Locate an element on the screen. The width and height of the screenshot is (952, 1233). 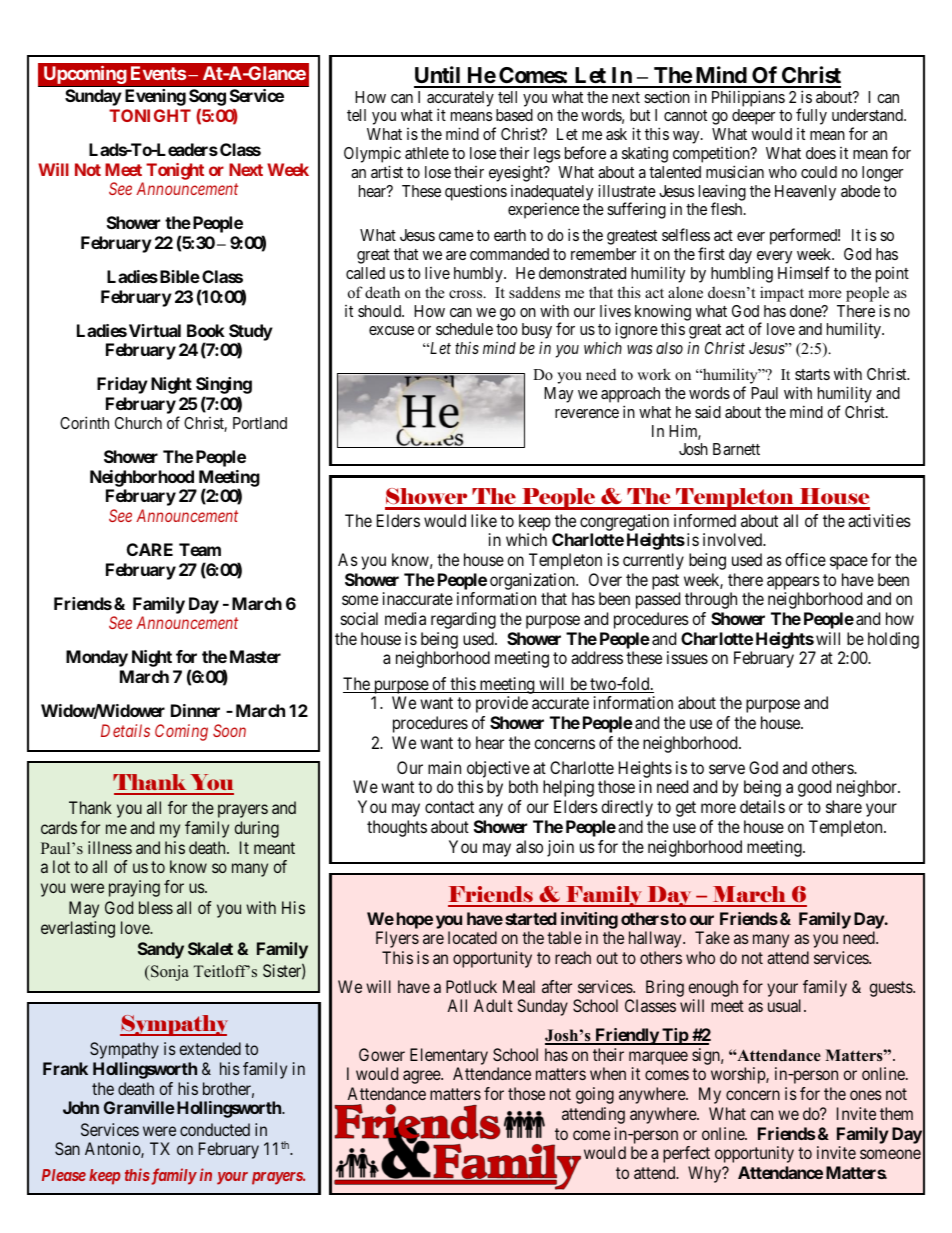
fully is located at coordinates (811, 116).
